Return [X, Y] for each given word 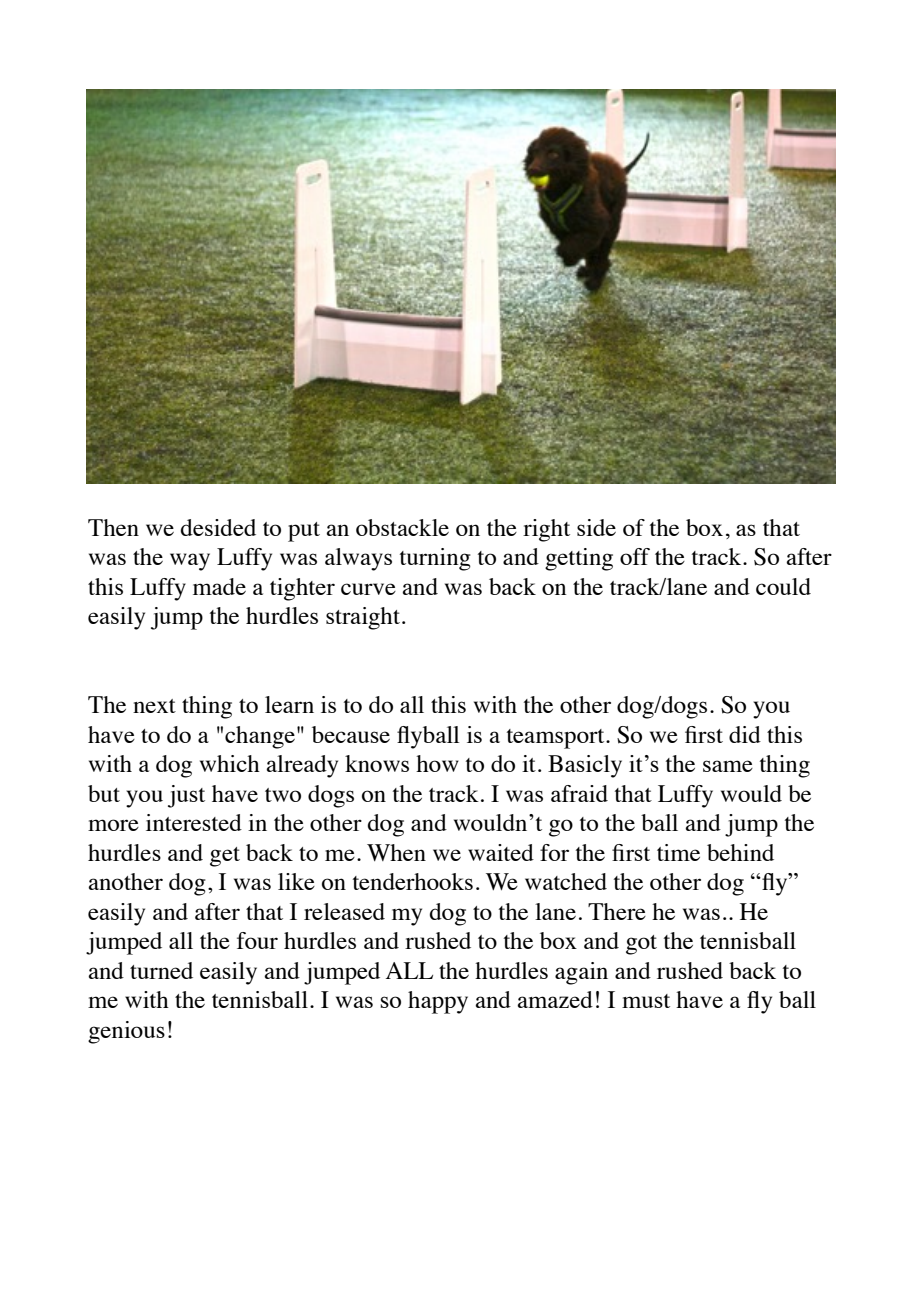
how [437, 763]
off [635, 556]
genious [126, 1032]
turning [435, 559]
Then [113, 527]
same [728, 766]
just [186, 796]
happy [438, 1002]
